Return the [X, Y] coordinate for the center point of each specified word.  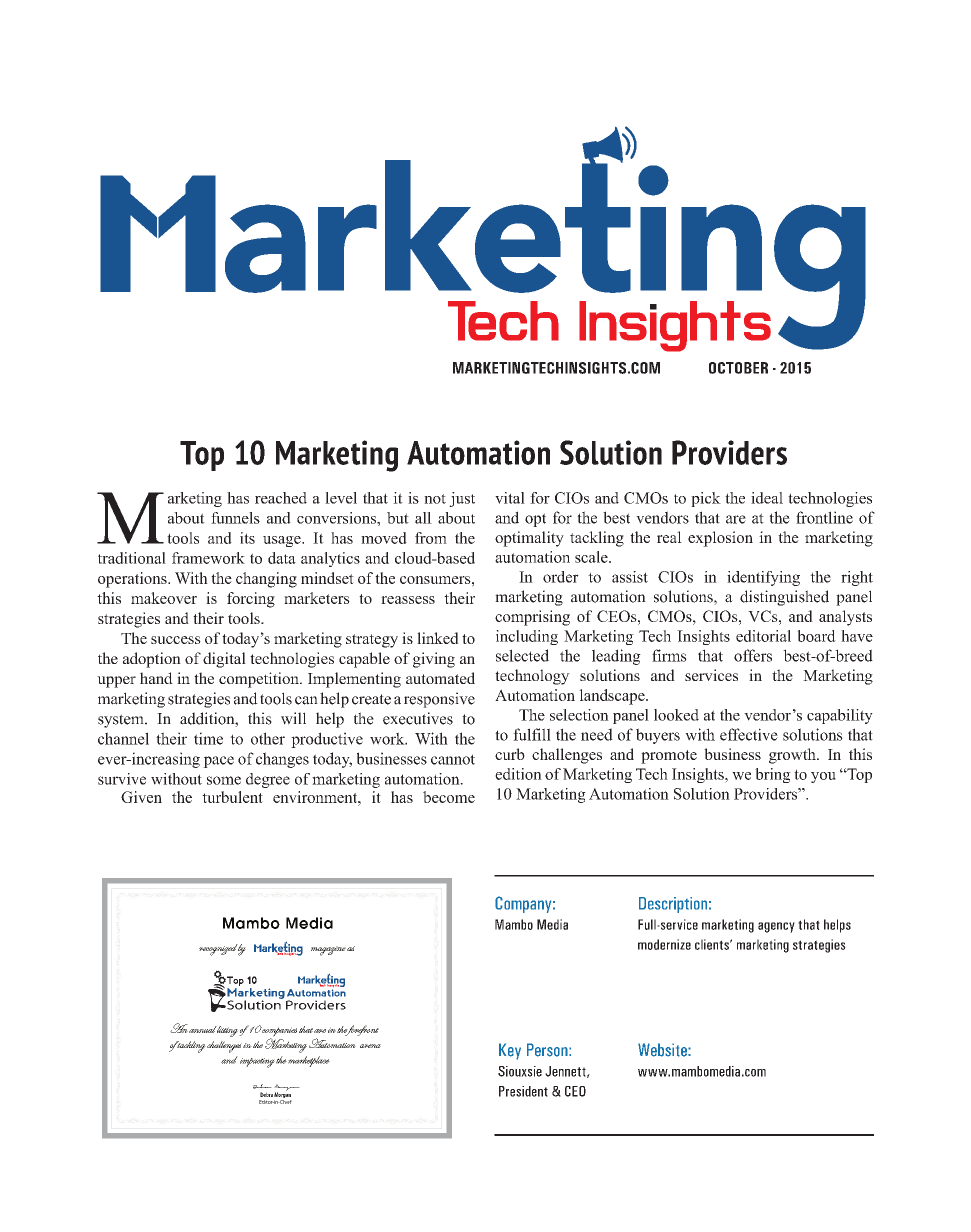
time [208, 738]
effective [749, 734]
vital [510, 498]
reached [281, 498]
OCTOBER [738, 368]
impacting [257, 1063]
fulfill [532, 734]
